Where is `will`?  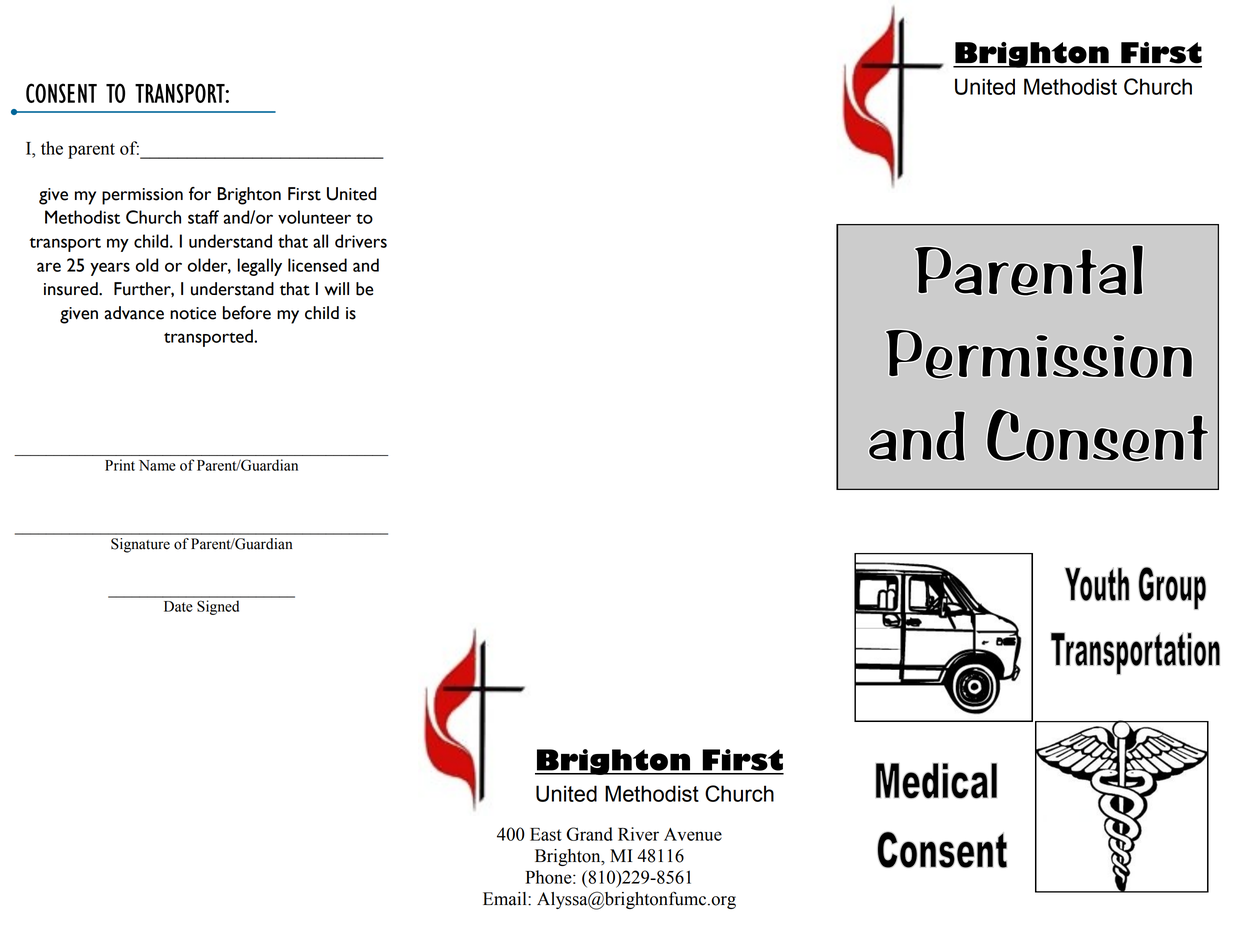
will is located at coordinates (336, 289).
